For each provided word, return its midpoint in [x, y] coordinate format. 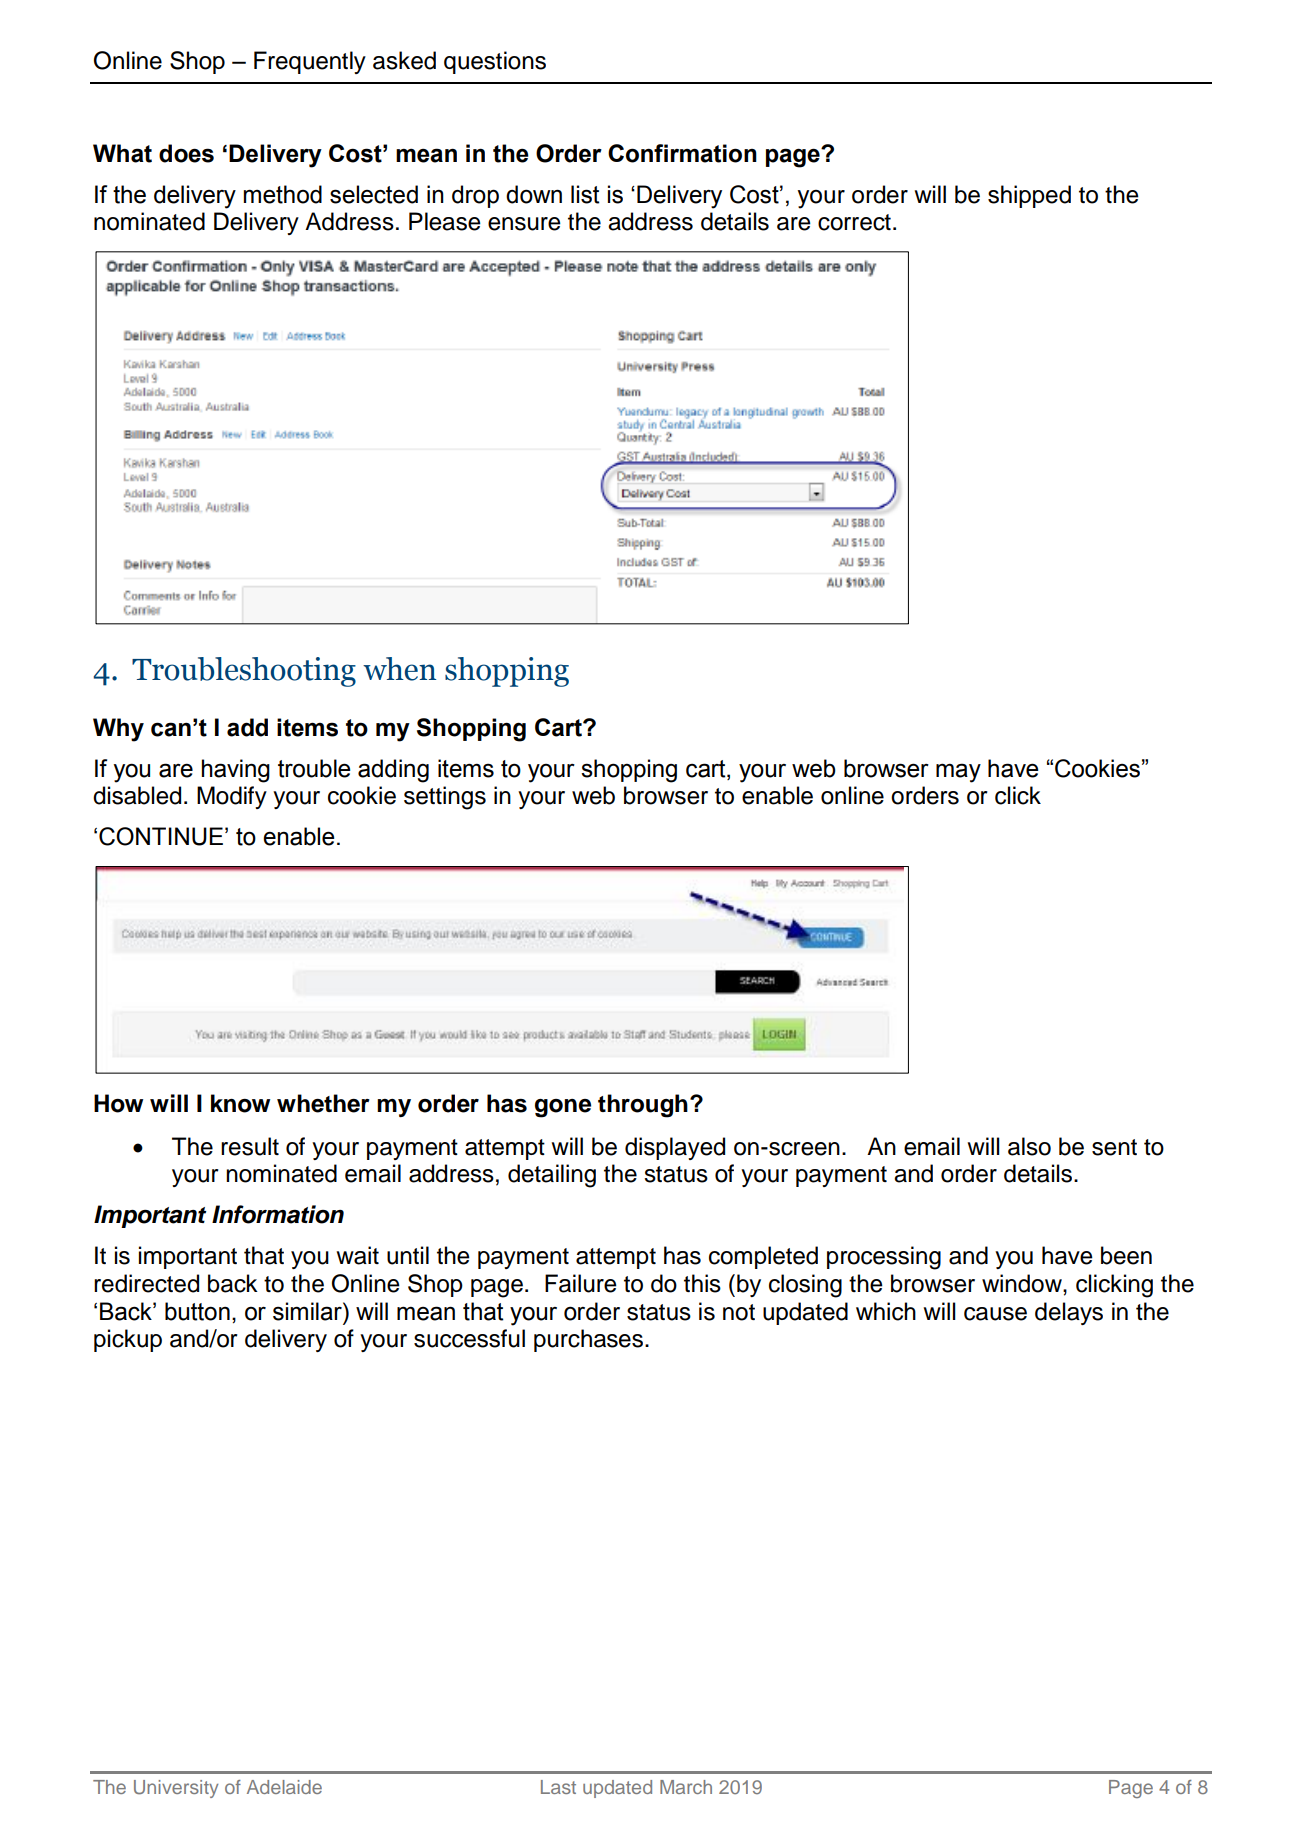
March [686, 1787]
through [643, 1106]
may [958, 773]
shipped [1029, 196]
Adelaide [284, 1787]
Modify [232, 797]
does [186, 153]
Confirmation [682, 153]
